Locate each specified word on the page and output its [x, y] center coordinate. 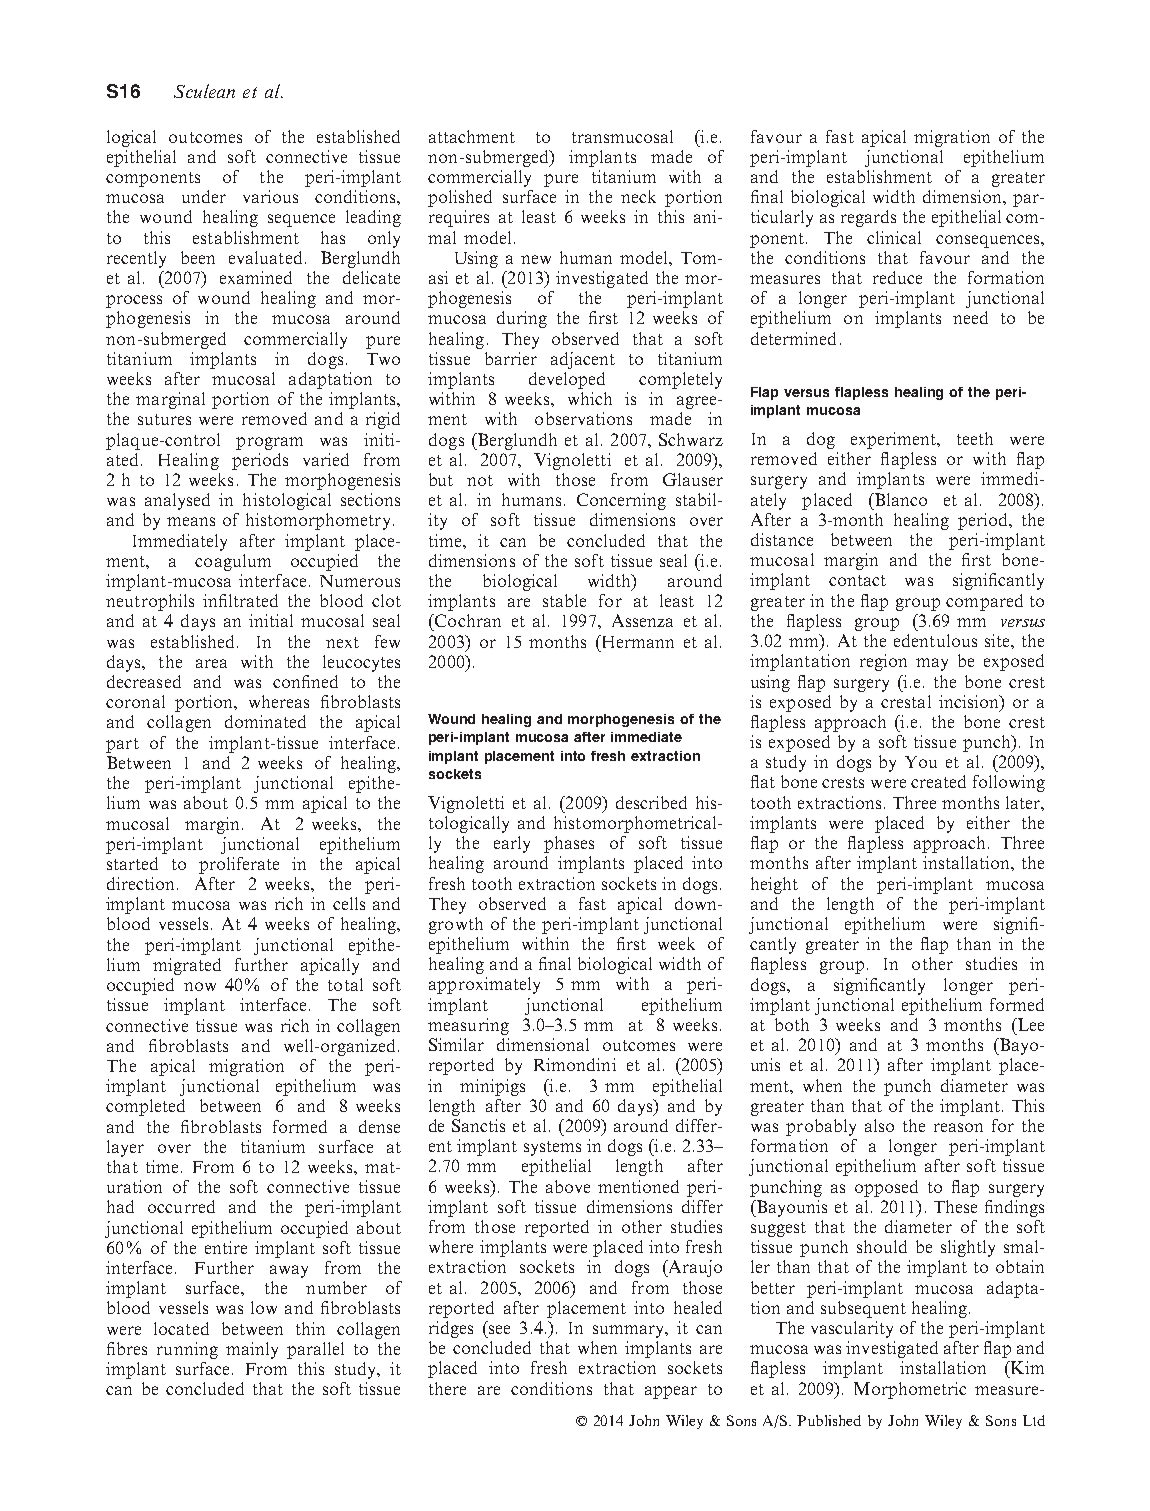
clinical [894, 237]
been [198, 257]
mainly [252, 1350]
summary [629, 1331]
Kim [1026, 1367]
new [536, 259]
